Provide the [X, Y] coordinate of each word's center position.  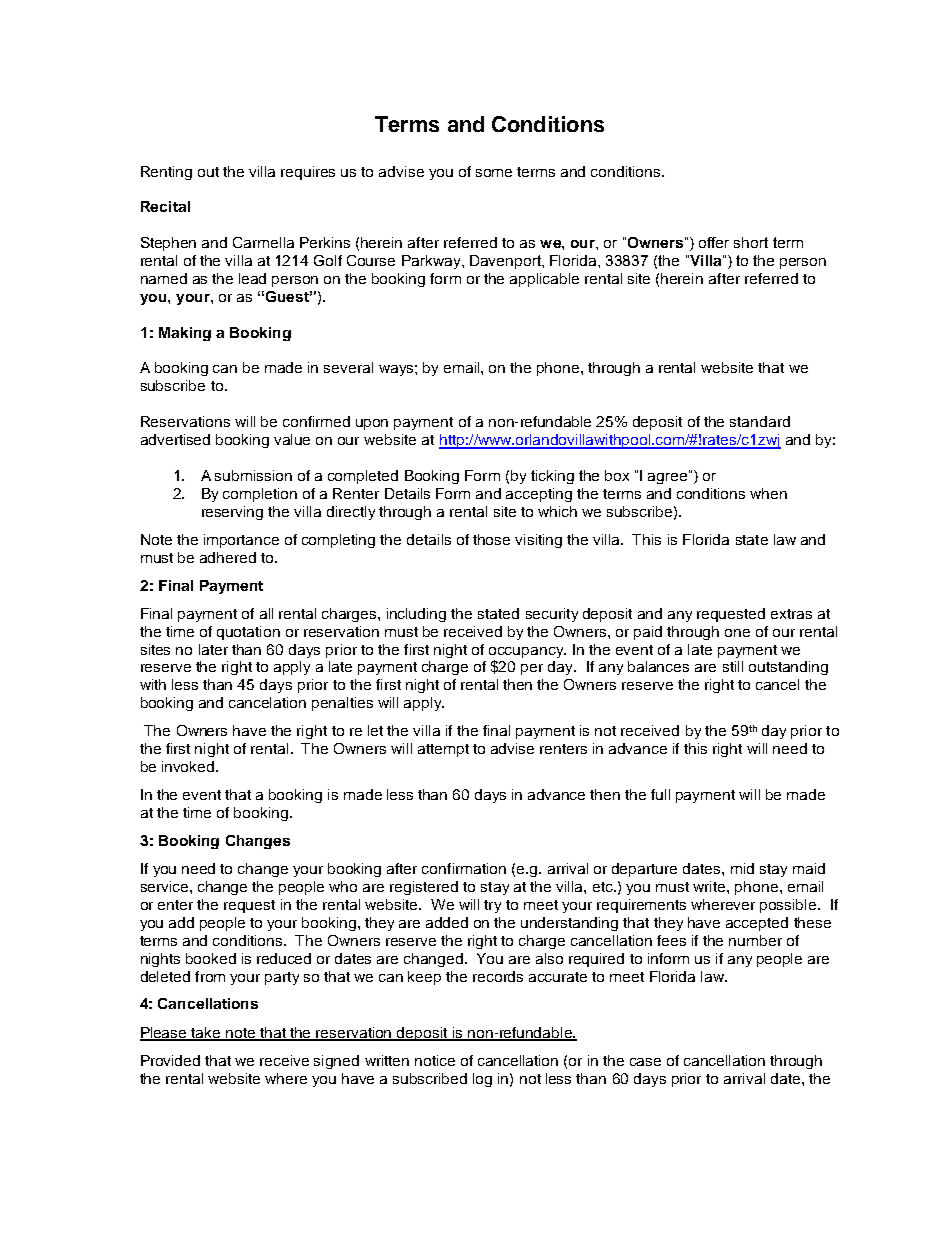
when [768, 493]
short [751, 242]
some [494, 173]
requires [308, 173]
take [206, 1033]
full [660, 794]
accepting [539, 495]
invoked [189, 766]
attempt [443, 750]
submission [253, 475]
